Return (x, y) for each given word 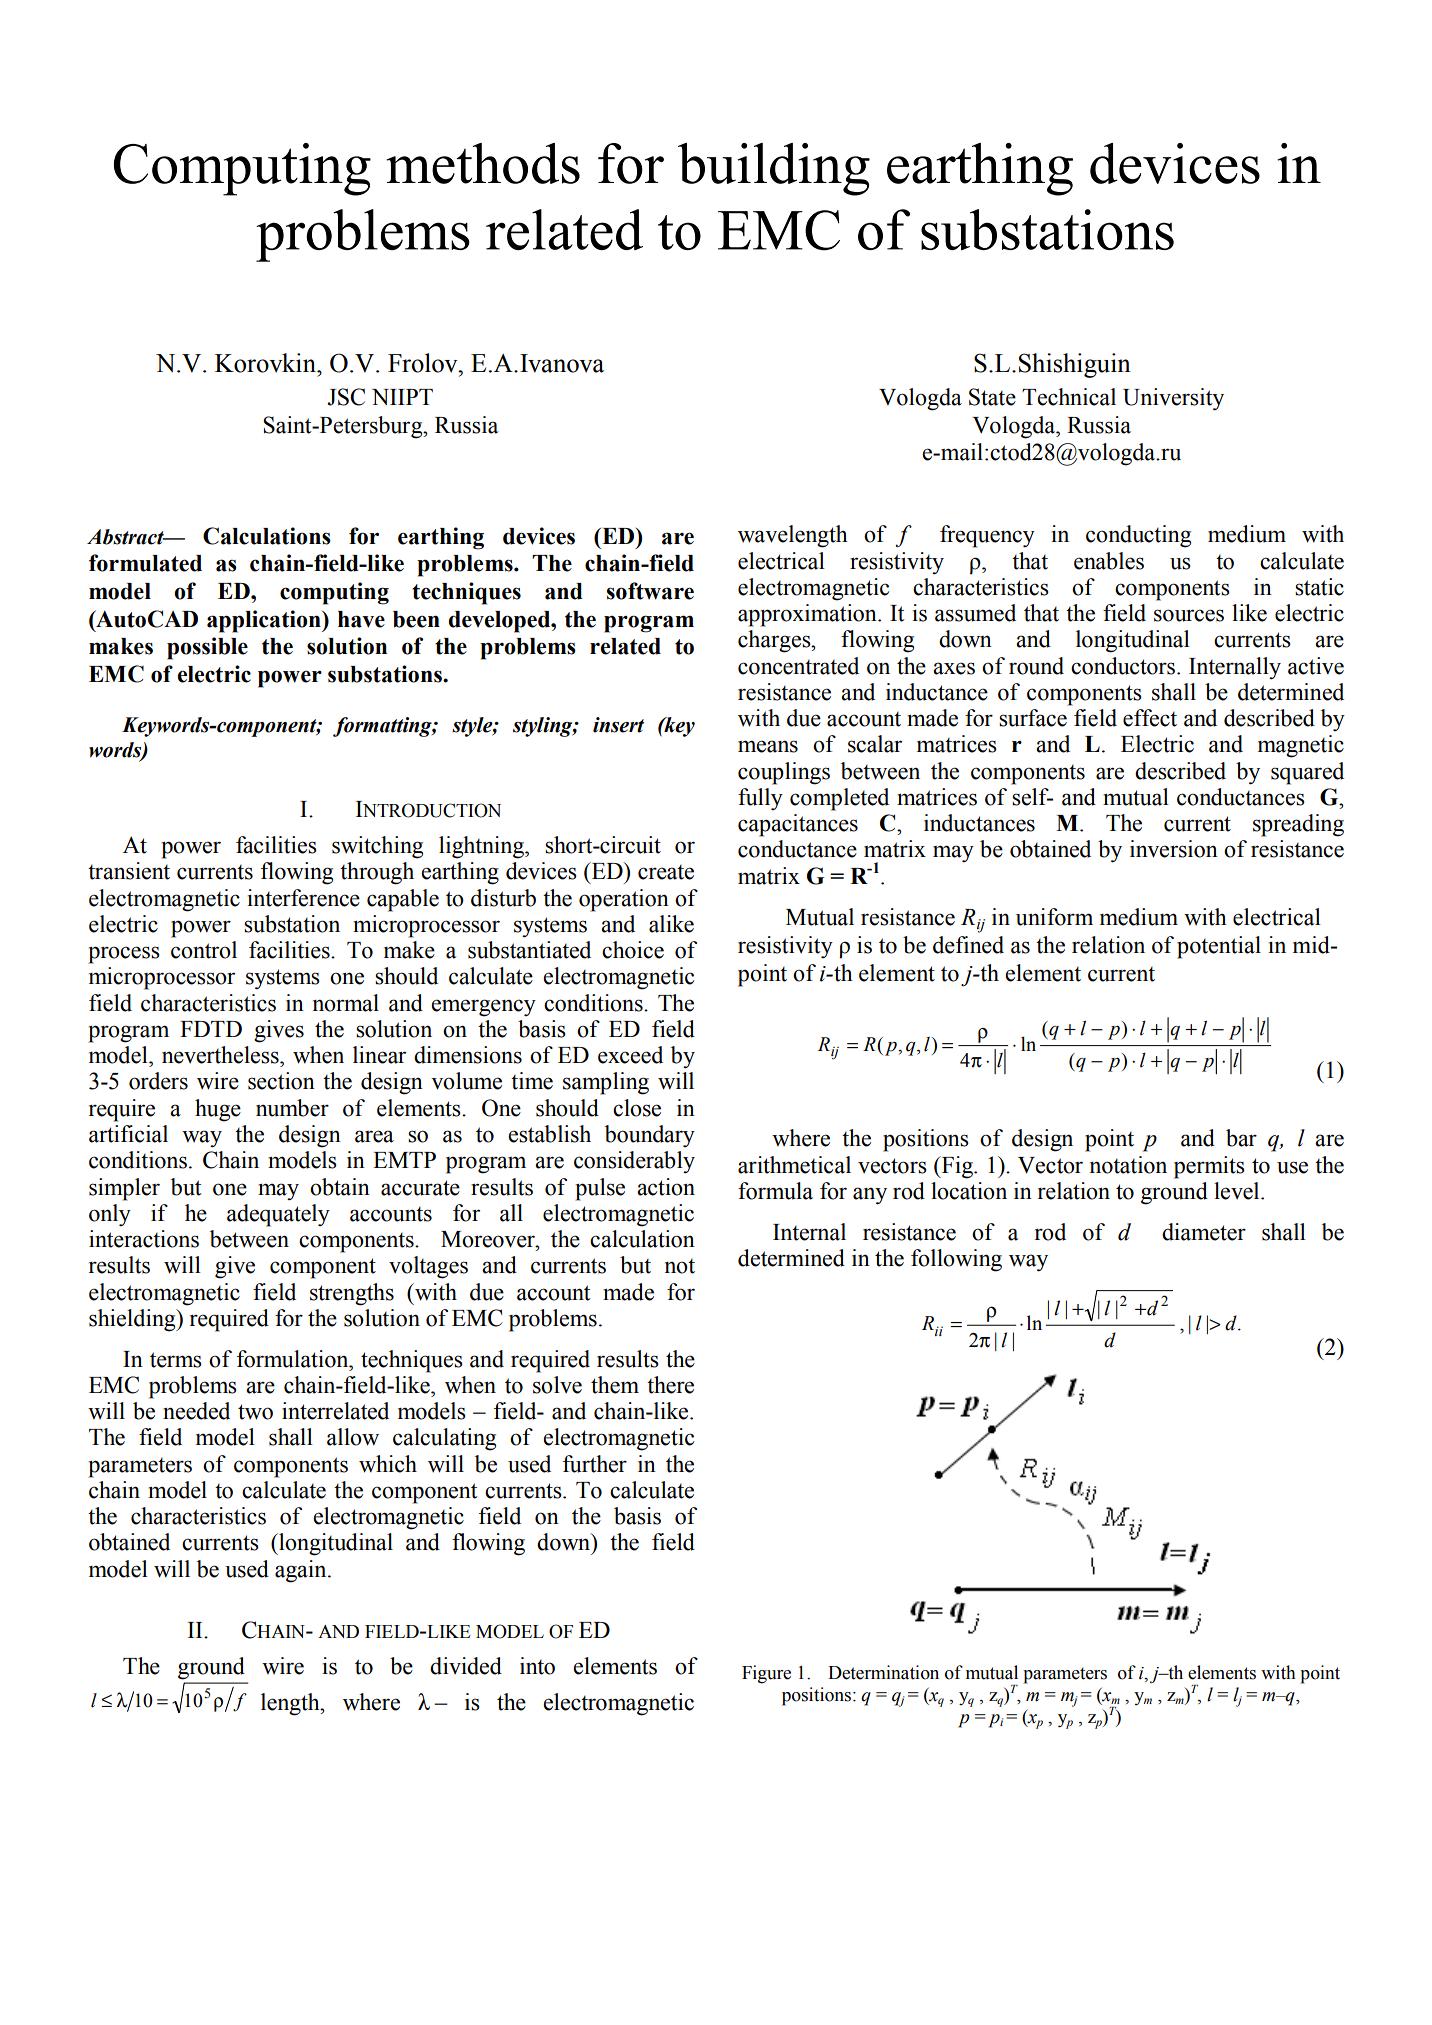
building (774, 169)
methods (483, 163)
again (302, 1571)
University (1173, 399)
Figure (766, 1674)
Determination (883, 1672)
